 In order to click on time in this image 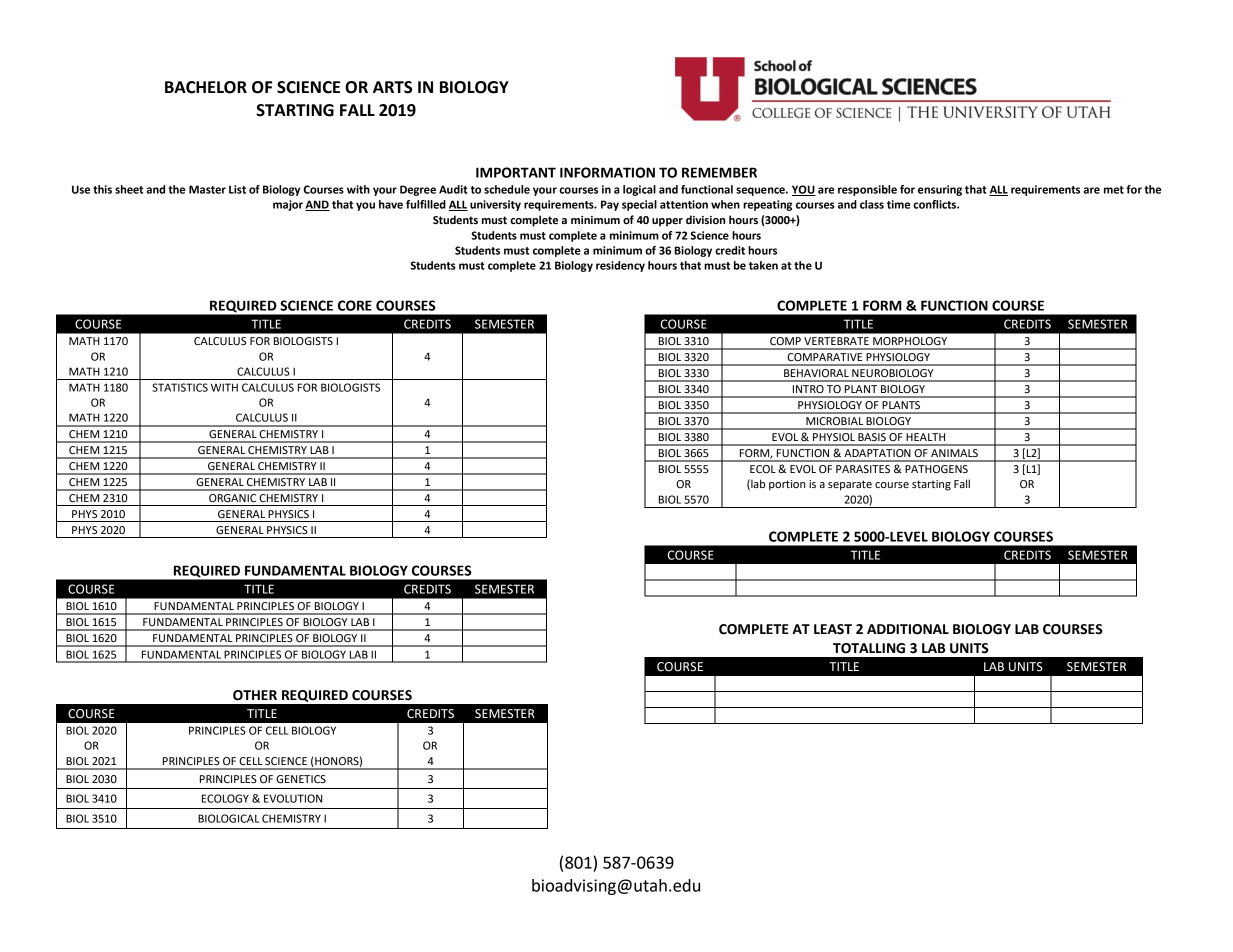, I will do `click(898, 204)`.
